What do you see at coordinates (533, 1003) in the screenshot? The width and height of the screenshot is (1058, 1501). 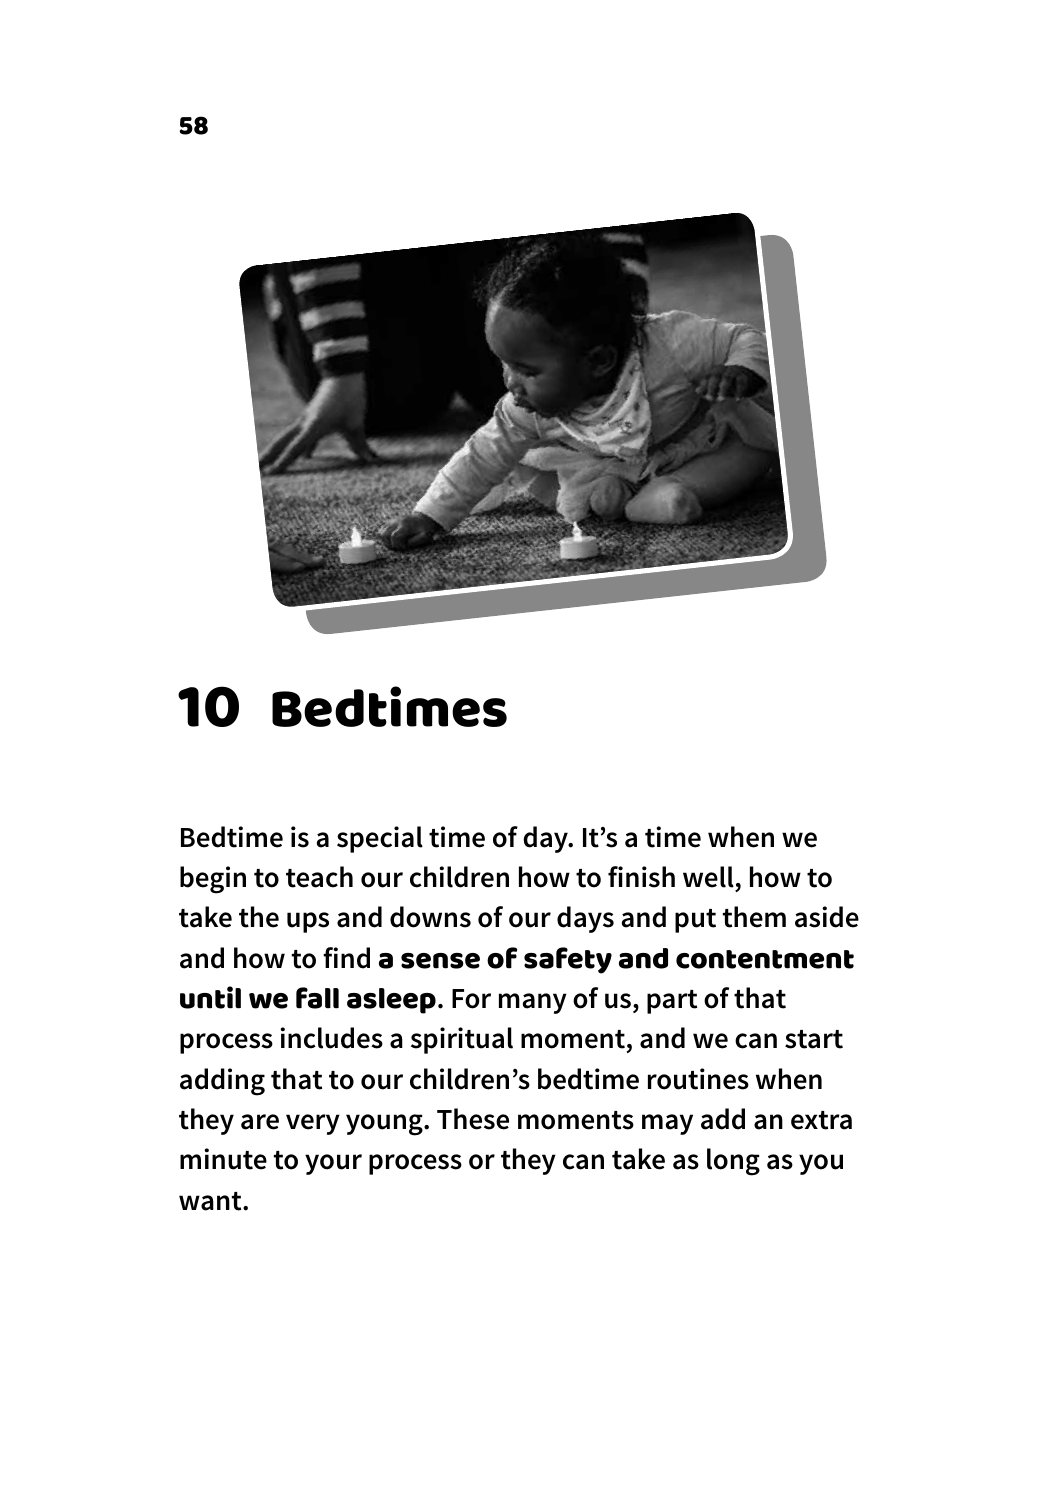 I see `many` at bounding box center [533, 1003].
